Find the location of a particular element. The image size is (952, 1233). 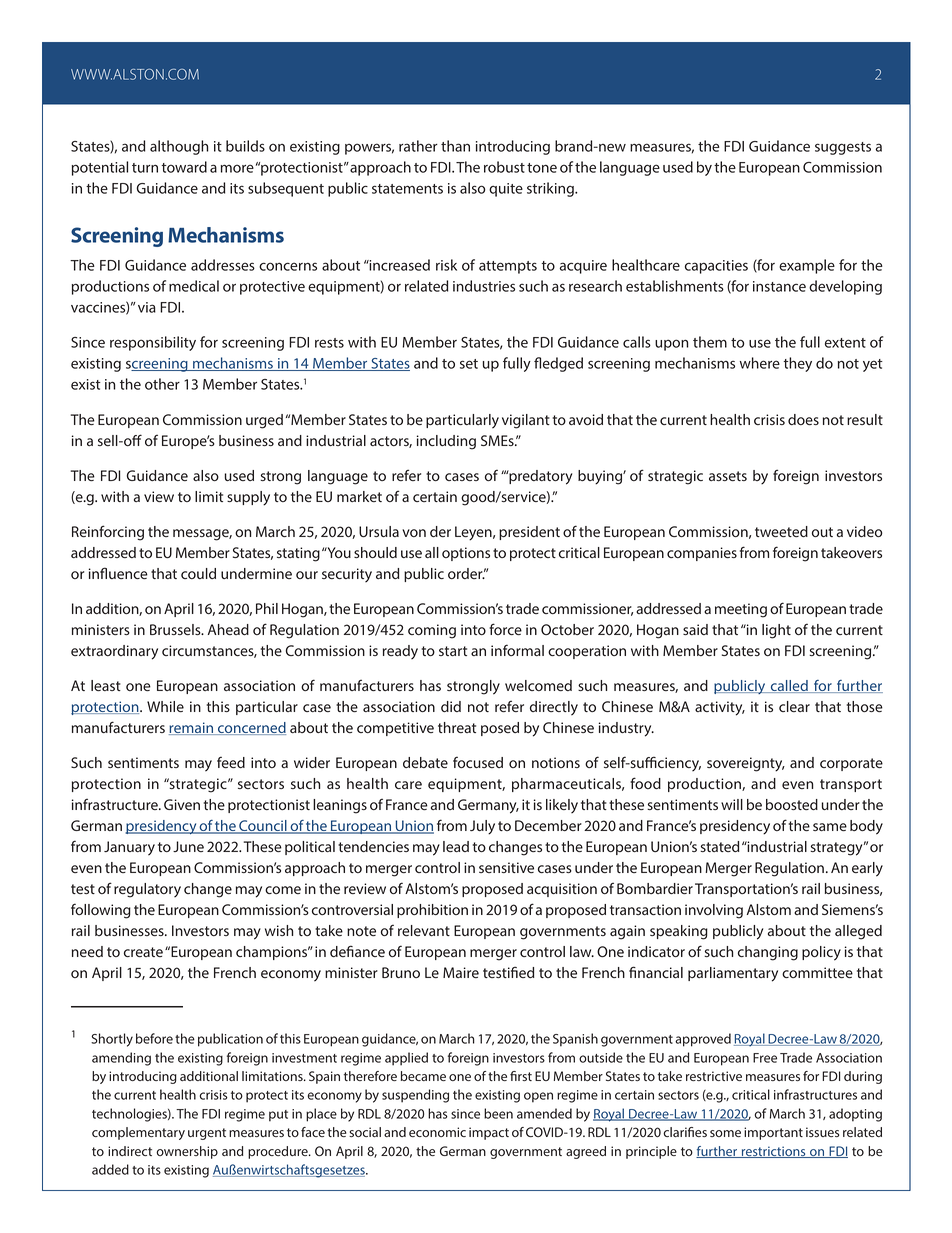

light is located at coordinates (776, 631).
